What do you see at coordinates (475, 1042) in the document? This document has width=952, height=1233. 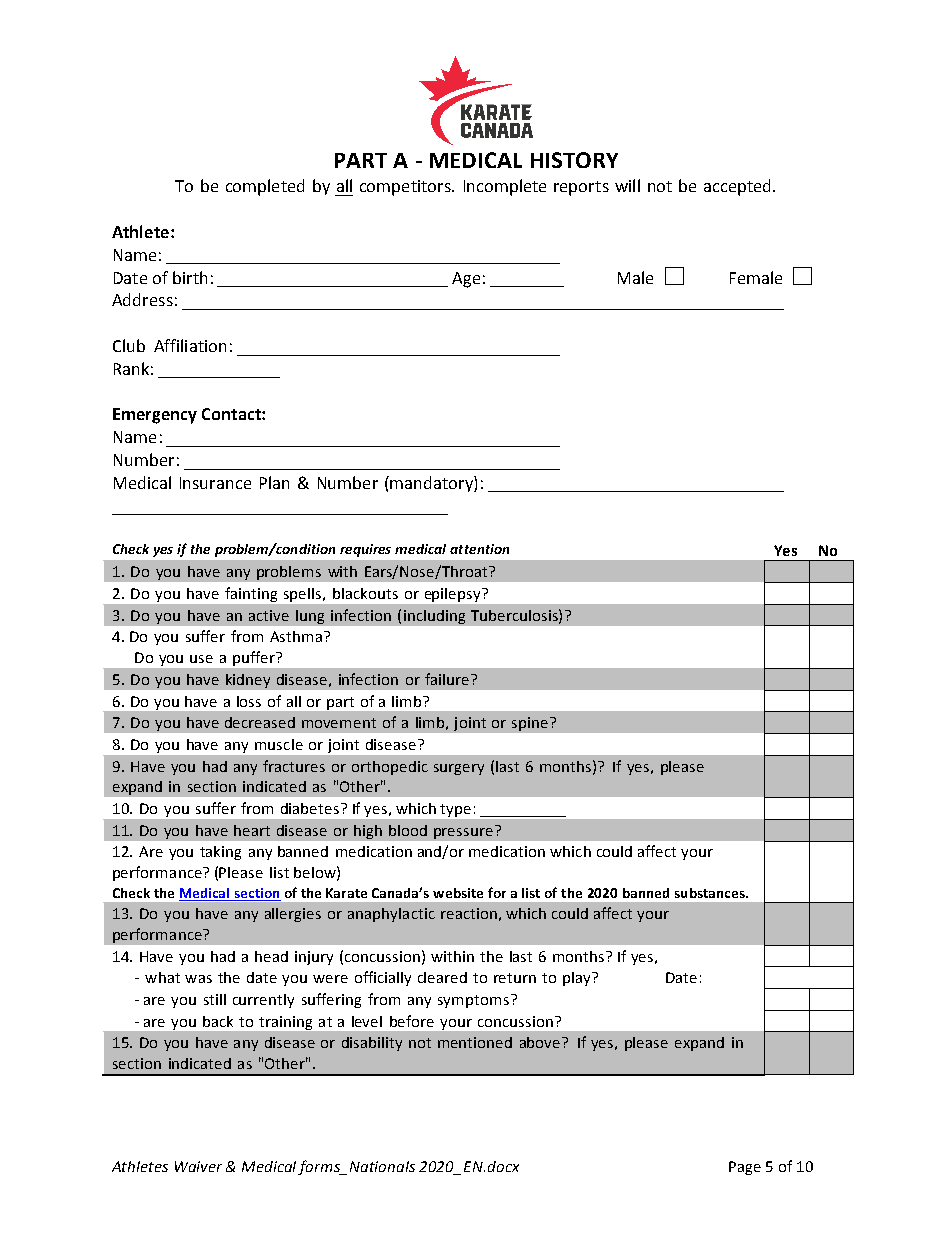 I see `mentioned` at bounding box center [475, 1042].
